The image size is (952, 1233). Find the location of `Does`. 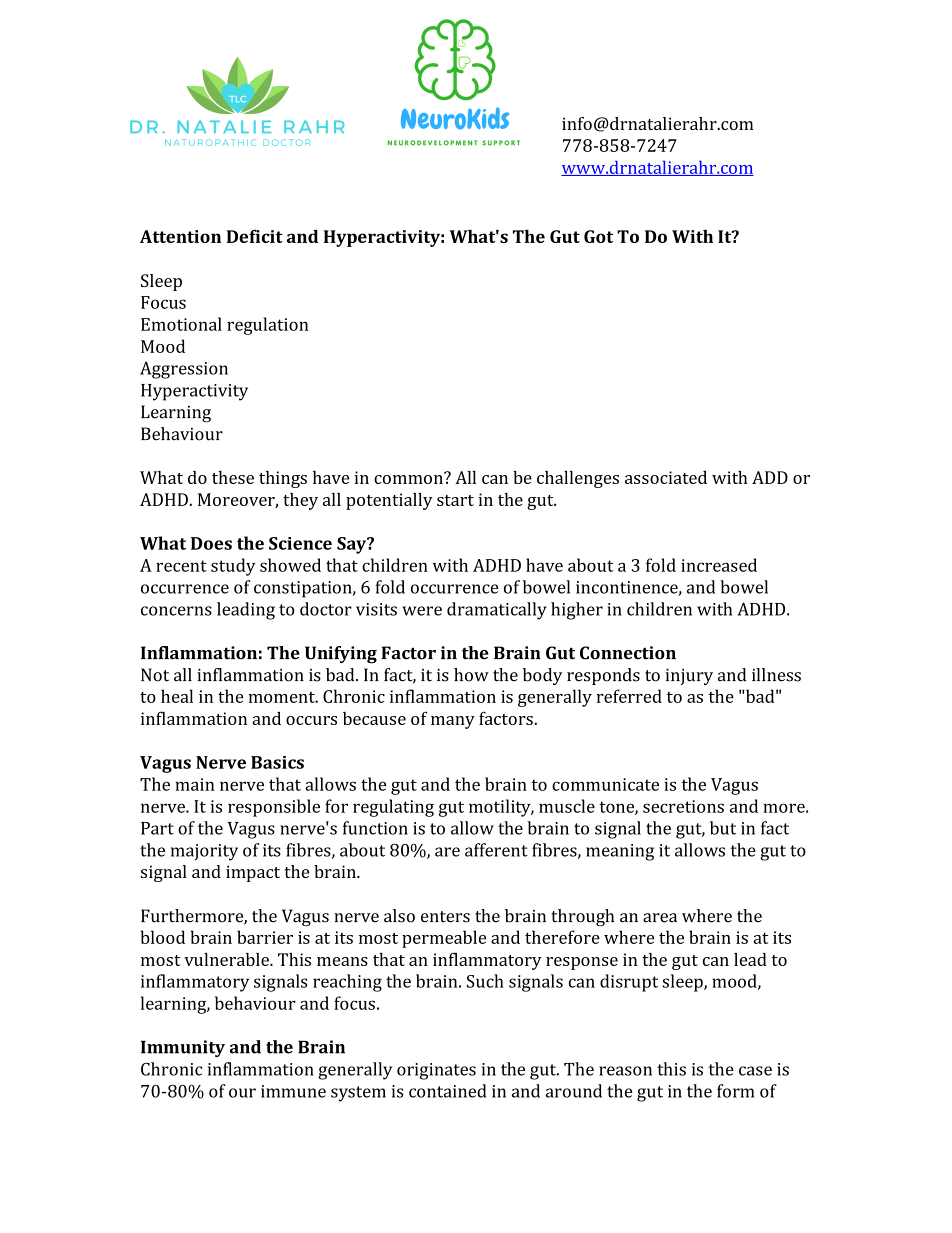

Does is located at coordinates (211, 543).
